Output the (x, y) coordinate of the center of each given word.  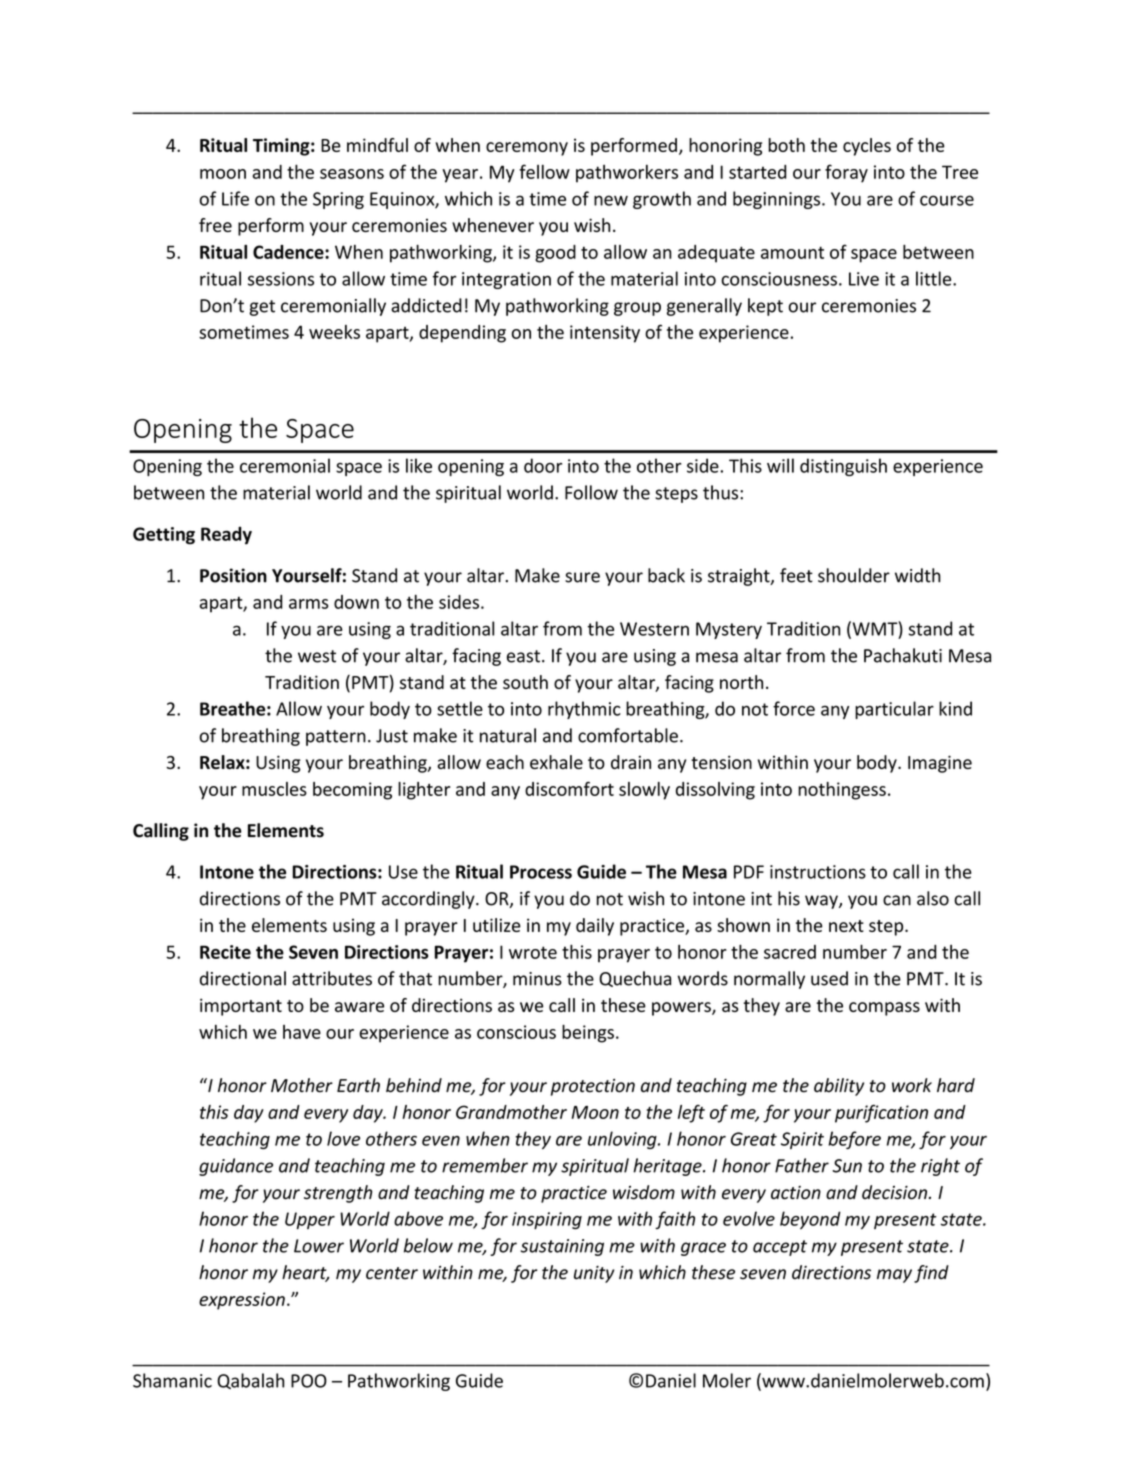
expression (242, 1301)
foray (846, 173)
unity (594, 1274)
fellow (544, 171)
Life (235, 198)
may (894, 1276)
